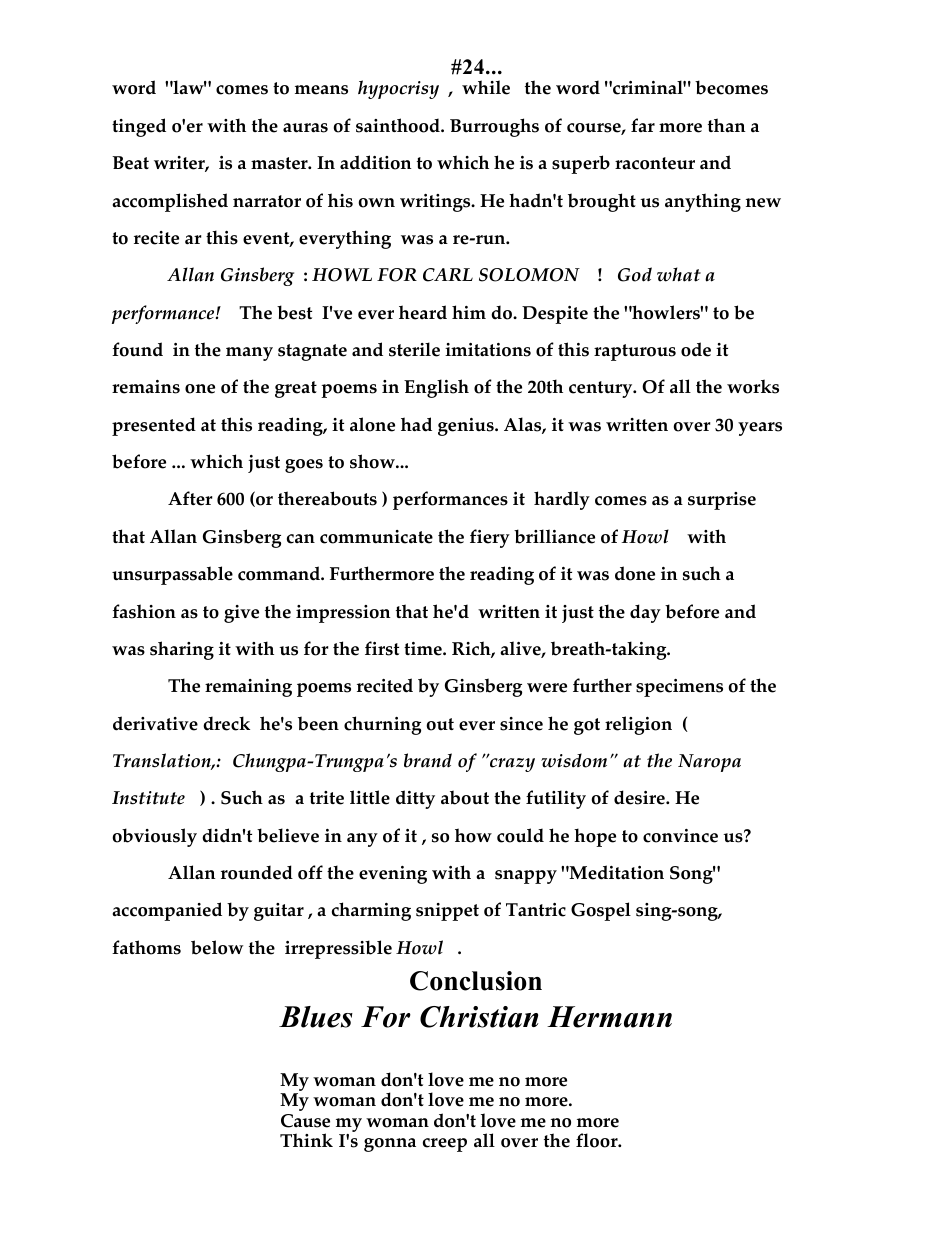  I want to click on than, so click(726, 125).
